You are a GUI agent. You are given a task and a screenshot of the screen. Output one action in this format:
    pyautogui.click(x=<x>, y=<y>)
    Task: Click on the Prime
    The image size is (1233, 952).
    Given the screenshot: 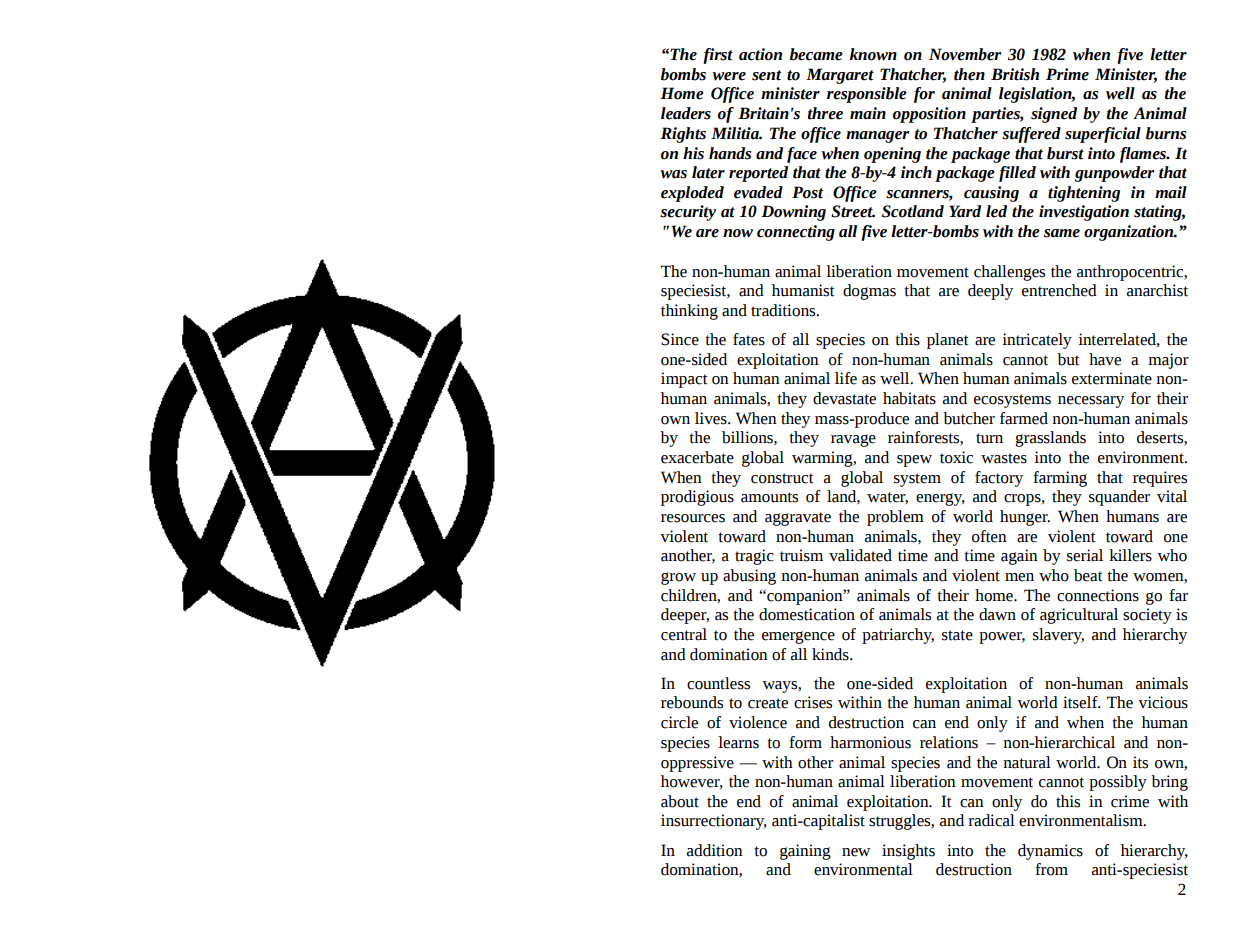 What is the action you would take?
    pyautogui.click(x=1067, y=74)
